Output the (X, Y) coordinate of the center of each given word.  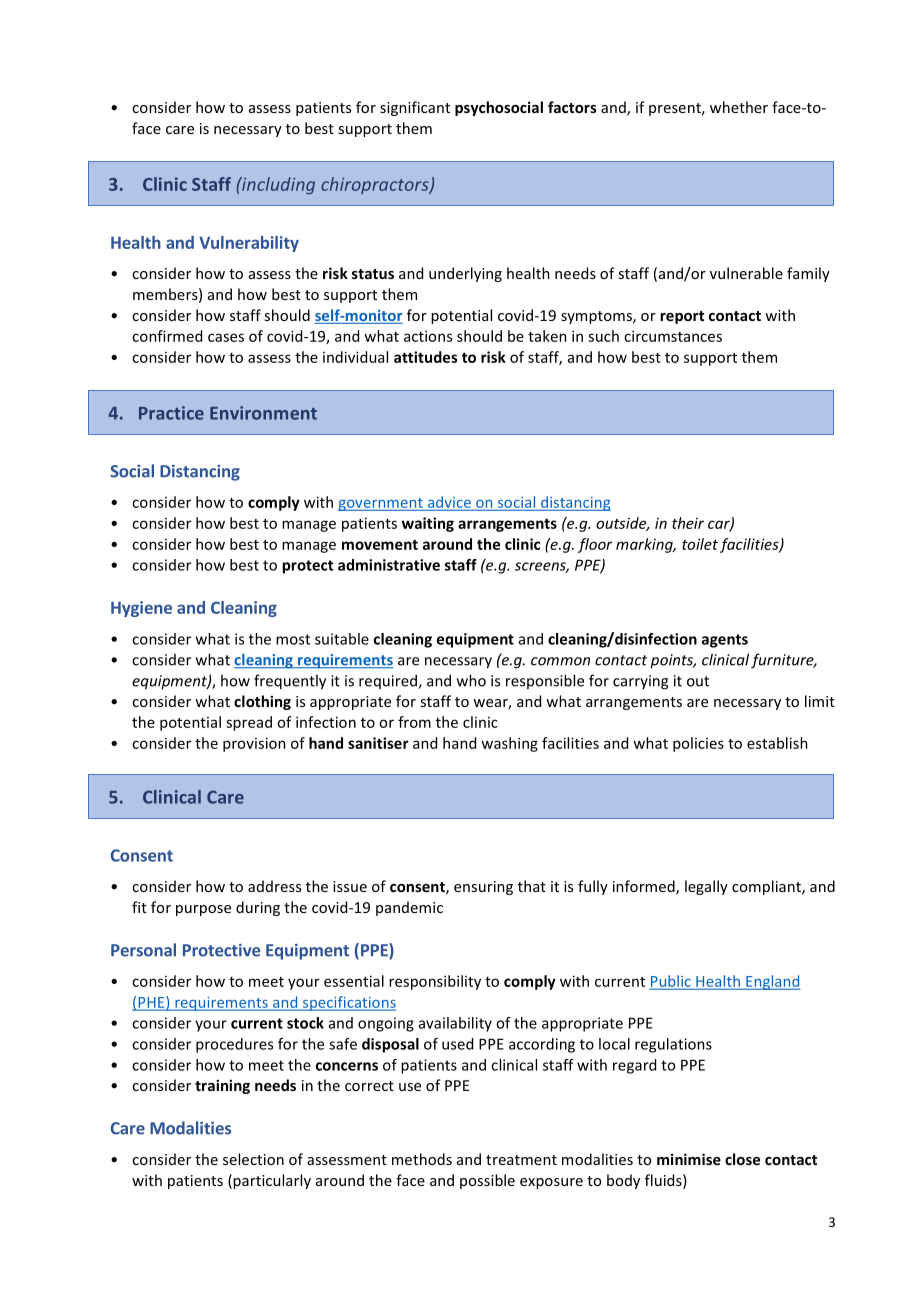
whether (739, 107)
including (277, 185)
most (293, 639)
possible (487, 1181)
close (742, 1159)
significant (415, 108)
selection (253, 1159)
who (471, 680)
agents (725, 641)
